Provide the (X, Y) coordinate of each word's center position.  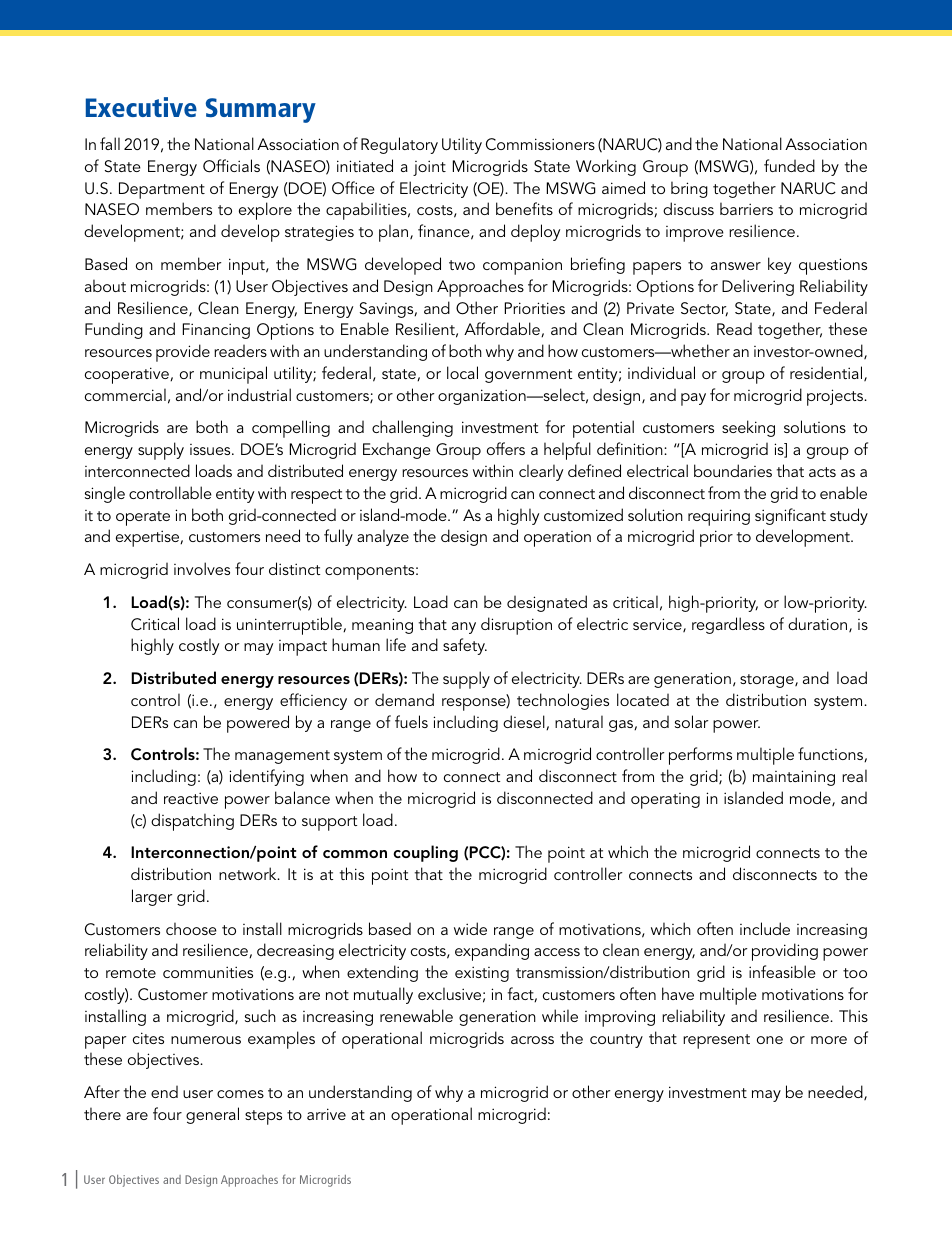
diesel (525, 722)
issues (211, 449)
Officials (231, 166)
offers (506, 448)
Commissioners (540, 144)
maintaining (794, 778)
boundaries (733, 470)
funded (789, 165)
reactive (191, 798)
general (212, 1115)
